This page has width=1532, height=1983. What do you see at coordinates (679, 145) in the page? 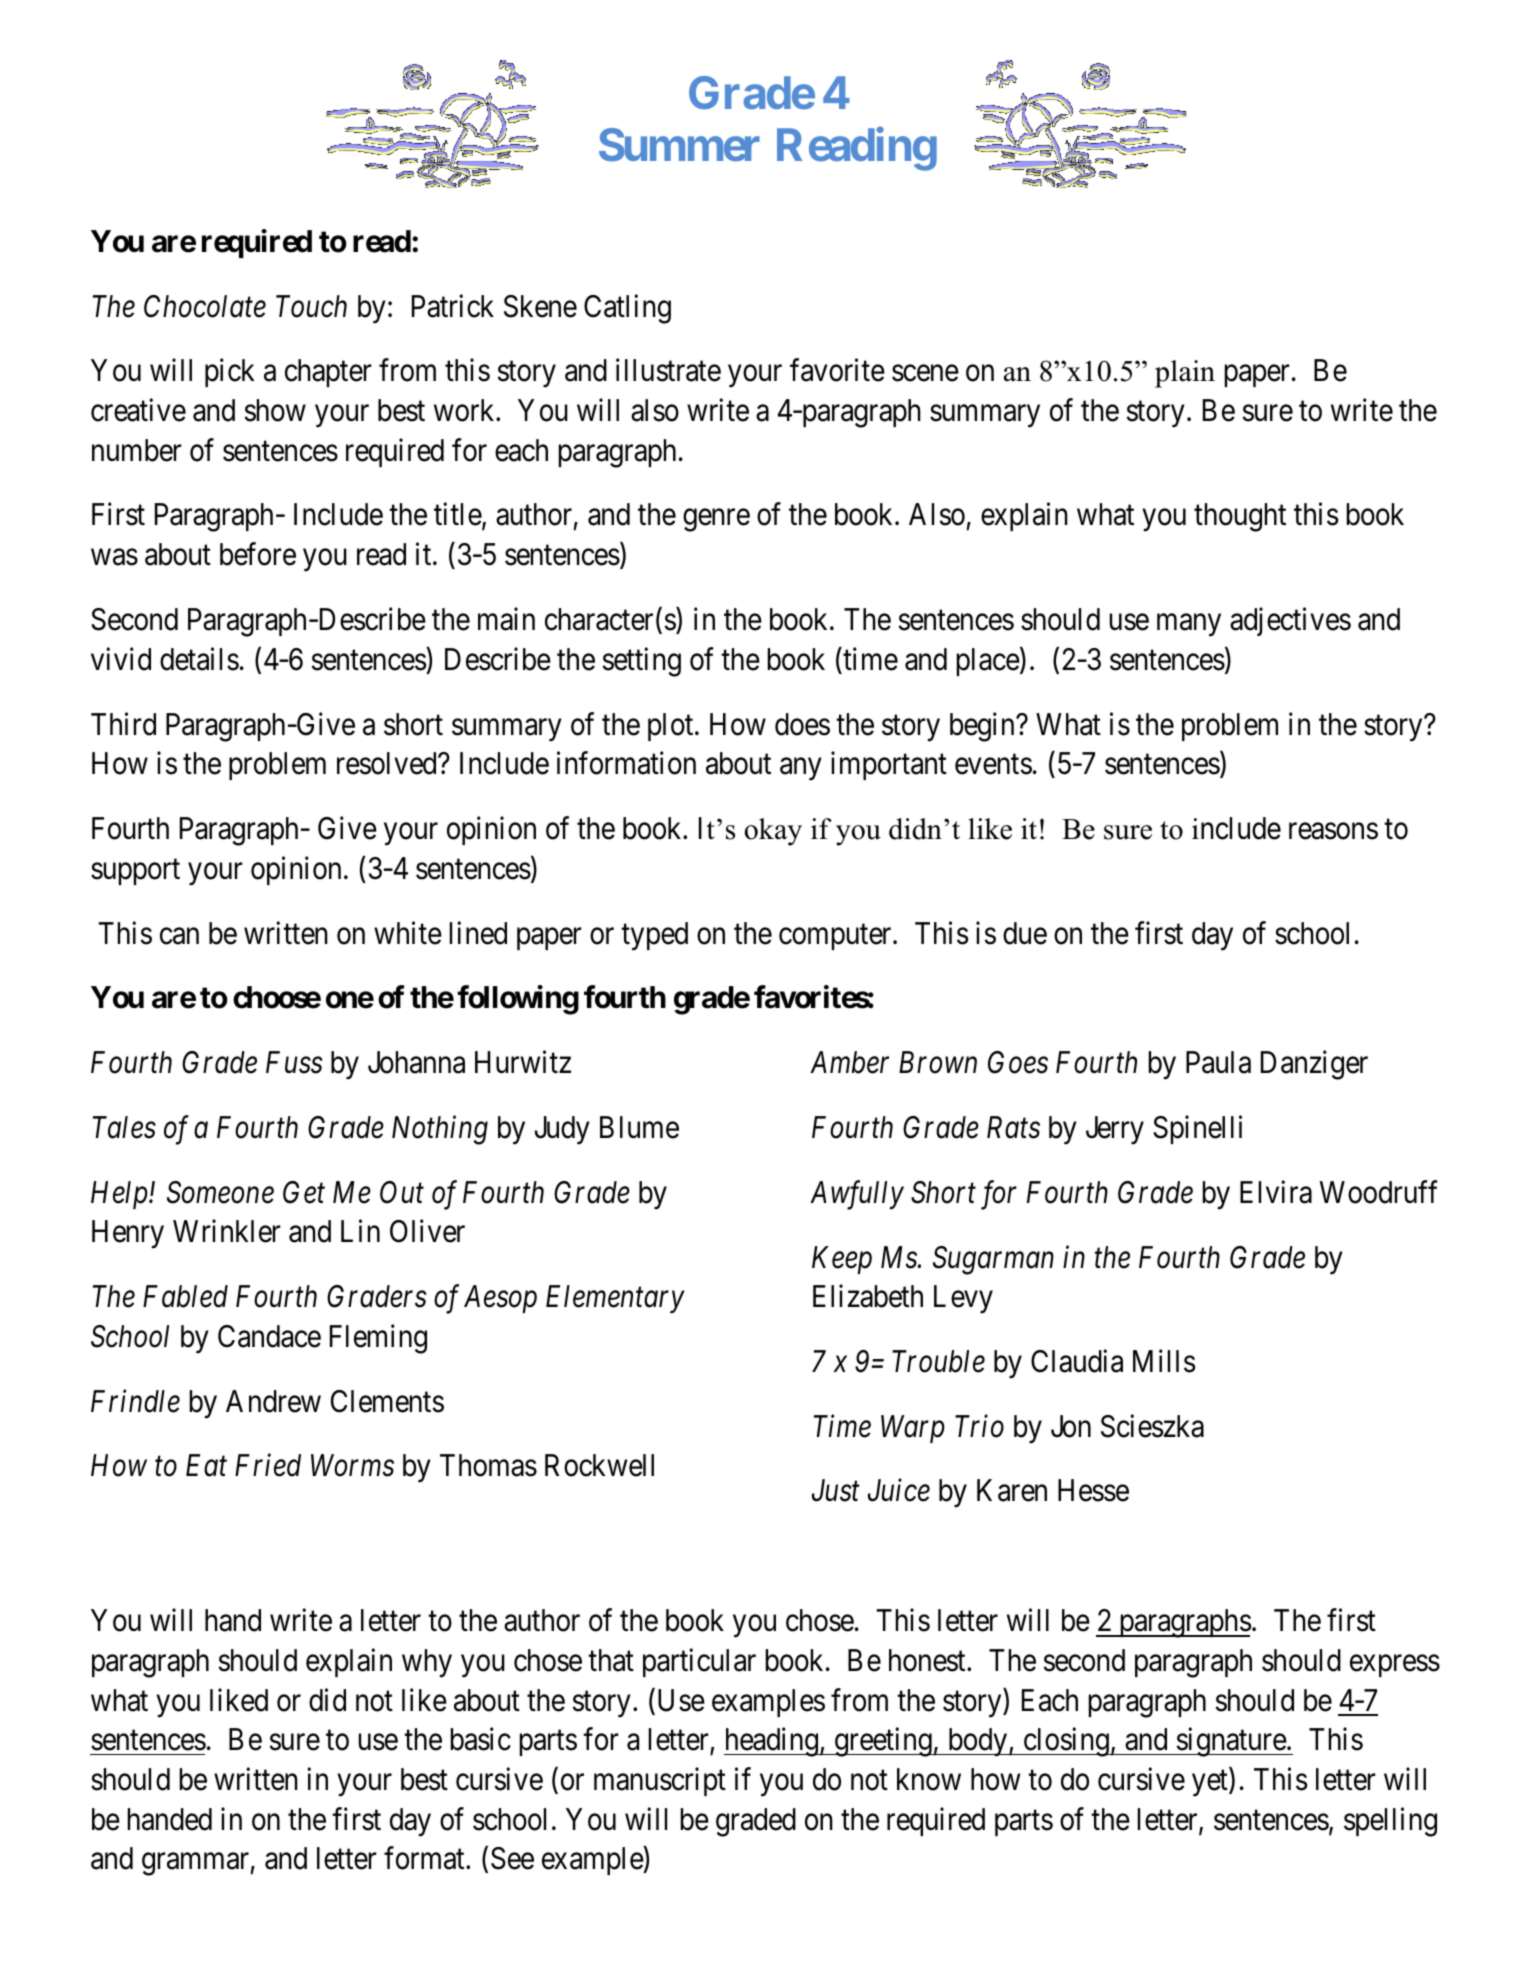
I see `Summer` at bounding box center [679, 145].
